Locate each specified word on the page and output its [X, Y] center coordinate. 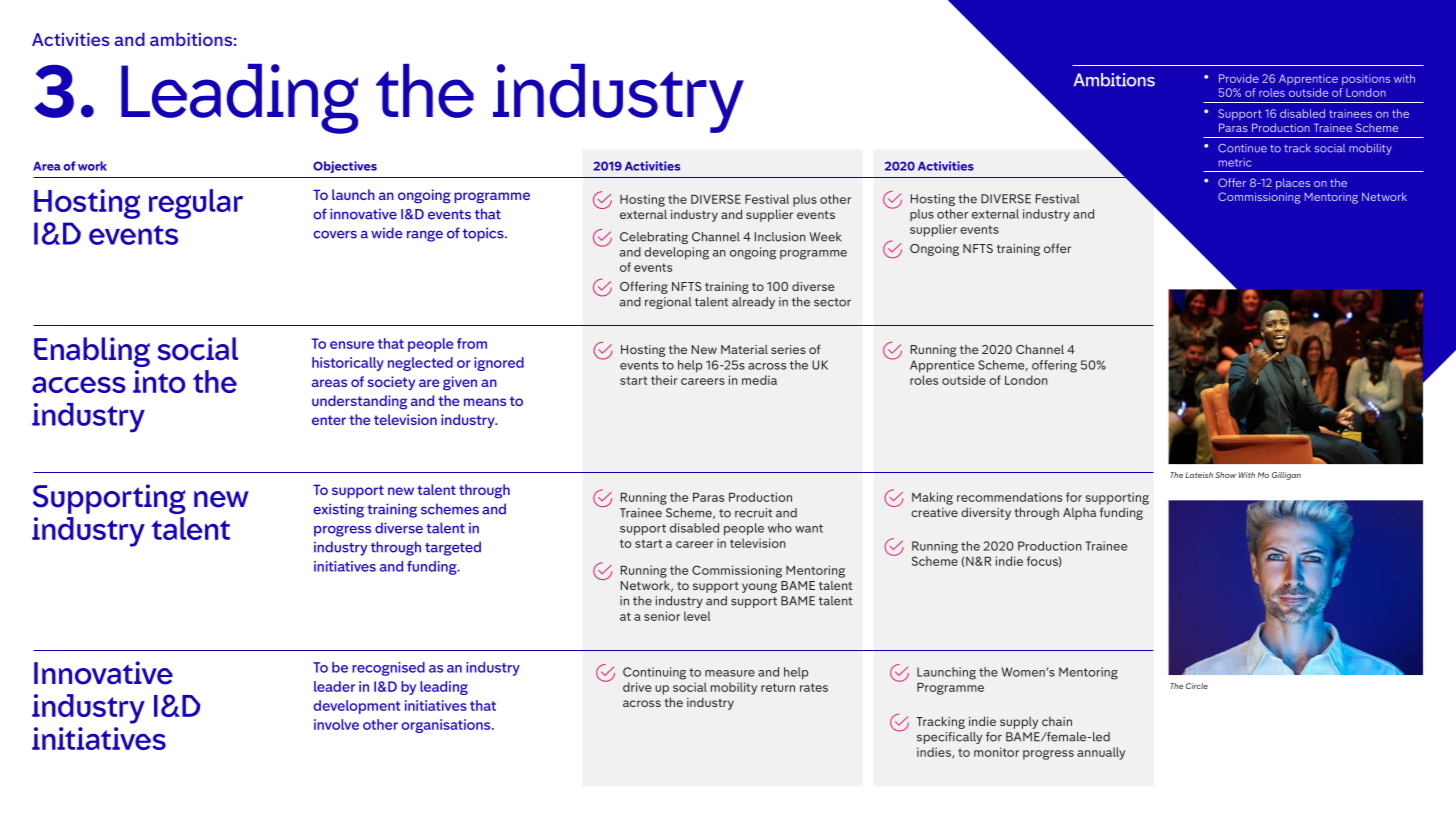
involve [336, 724]
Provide [1239, 78]
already [753, 303]
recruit [753, 513]
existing [338, 510]
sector [832, 302]
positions [1366, 79]
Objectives [345, 167]
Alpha [1079, 514]
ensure [352, 345]
